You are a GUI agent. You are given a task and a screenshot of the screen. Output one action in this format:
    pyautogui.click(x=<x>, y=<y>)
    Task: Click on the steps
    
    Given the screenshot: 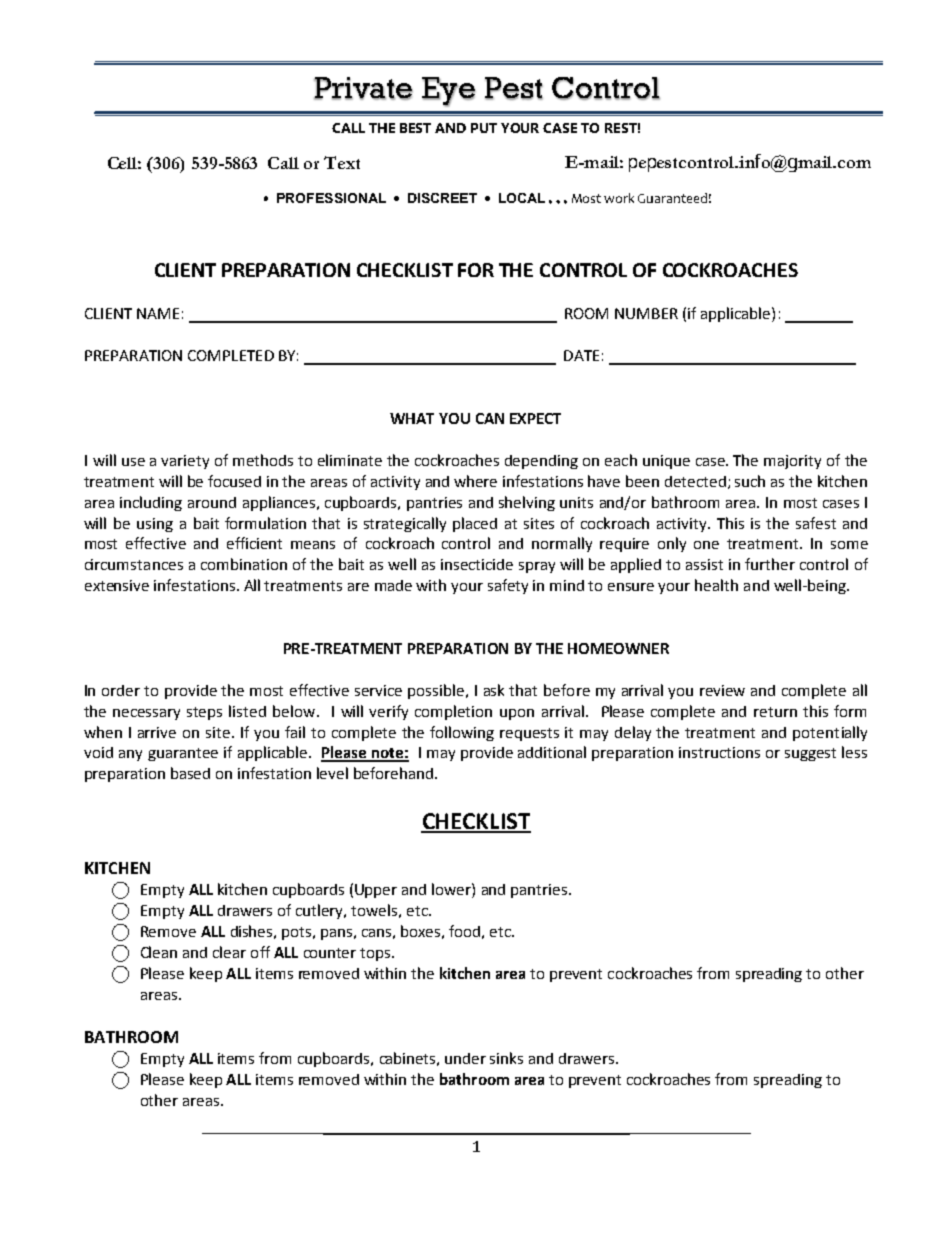 What is the action you would take?
    pyautogui.click(x=204, y=713)
